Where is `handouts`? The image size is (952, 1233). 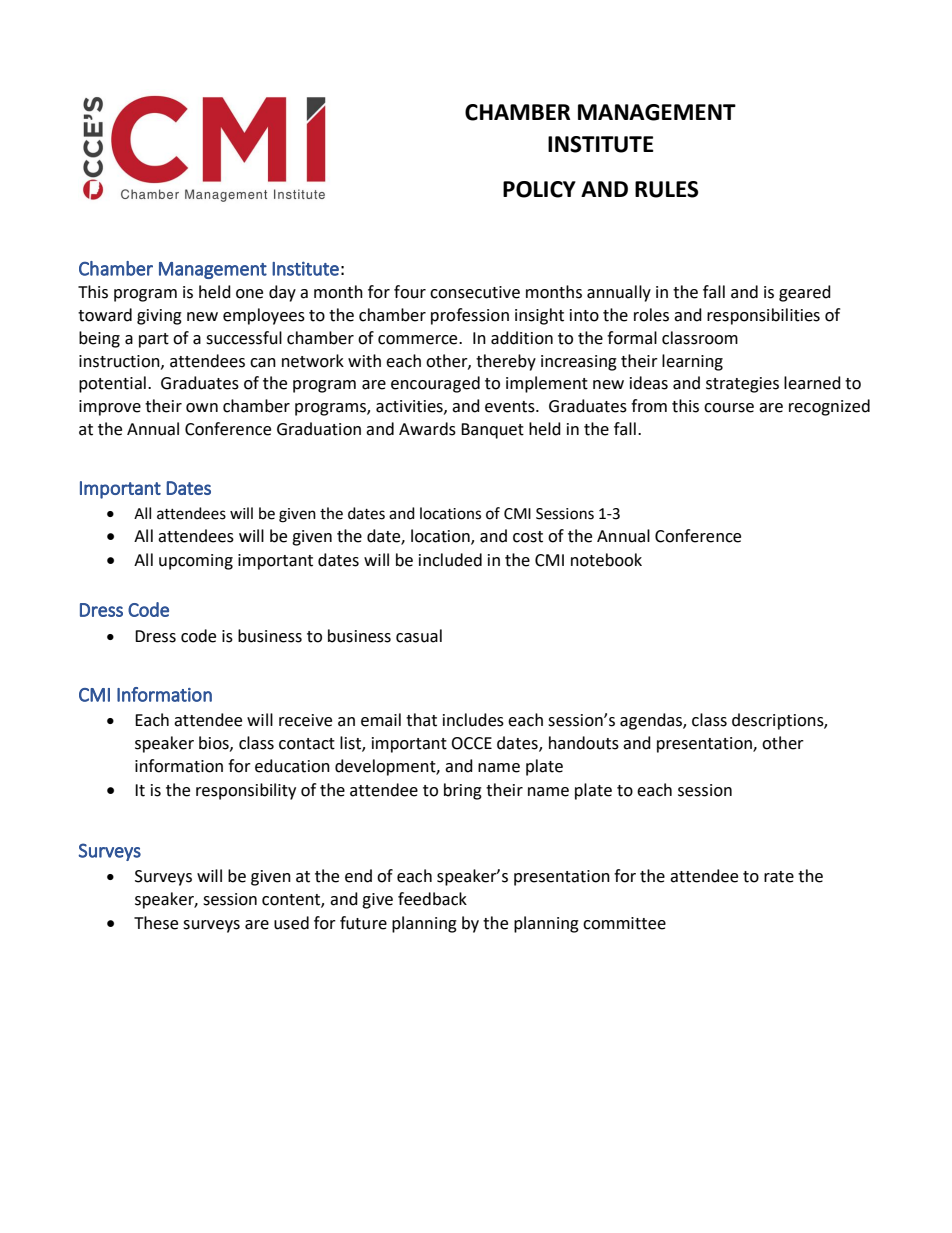
handouts is located at coordinates (584, 743).
